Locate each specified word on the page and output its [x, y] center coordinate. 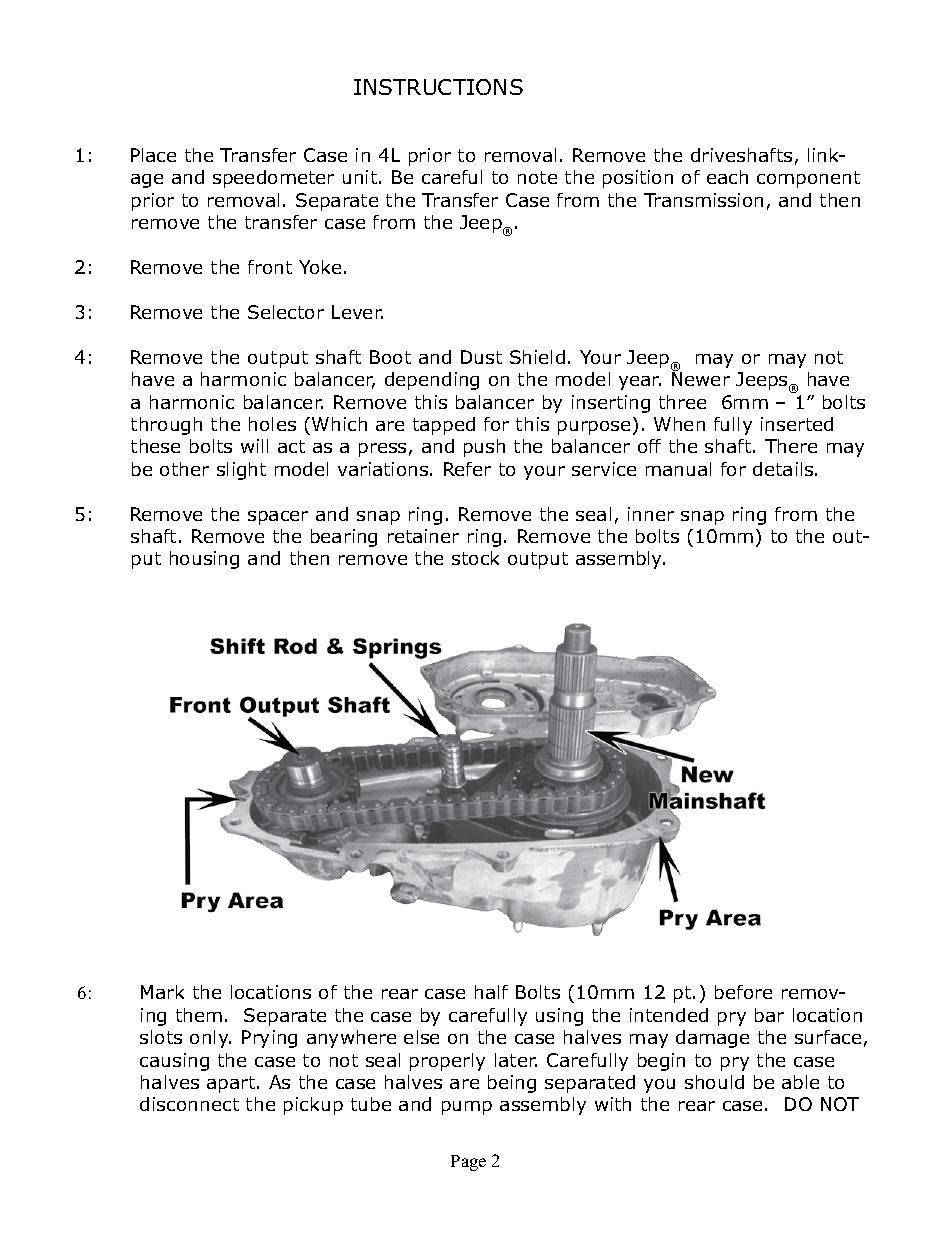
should [714, 1082]
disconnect [189, 1104]
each [727, 177]
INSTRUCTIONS [438, 87]
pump [467, 1108]
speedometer [273, 179]
